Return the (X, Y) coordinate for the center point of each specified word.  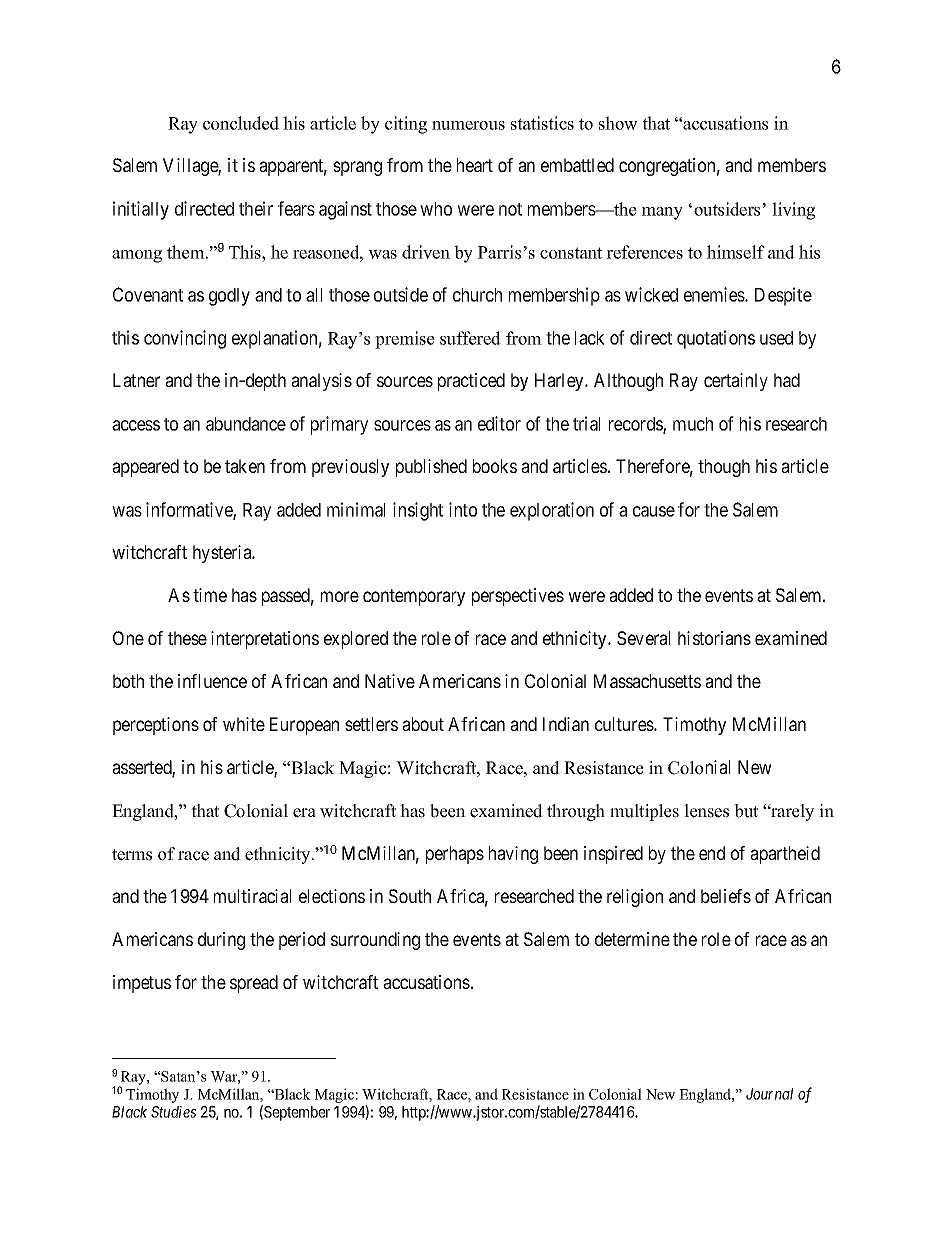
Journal (769, 1094)
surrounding (375, 941)
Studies (174, 1112)
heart (475, 165)
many (662, 213)
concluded (241, 123)
